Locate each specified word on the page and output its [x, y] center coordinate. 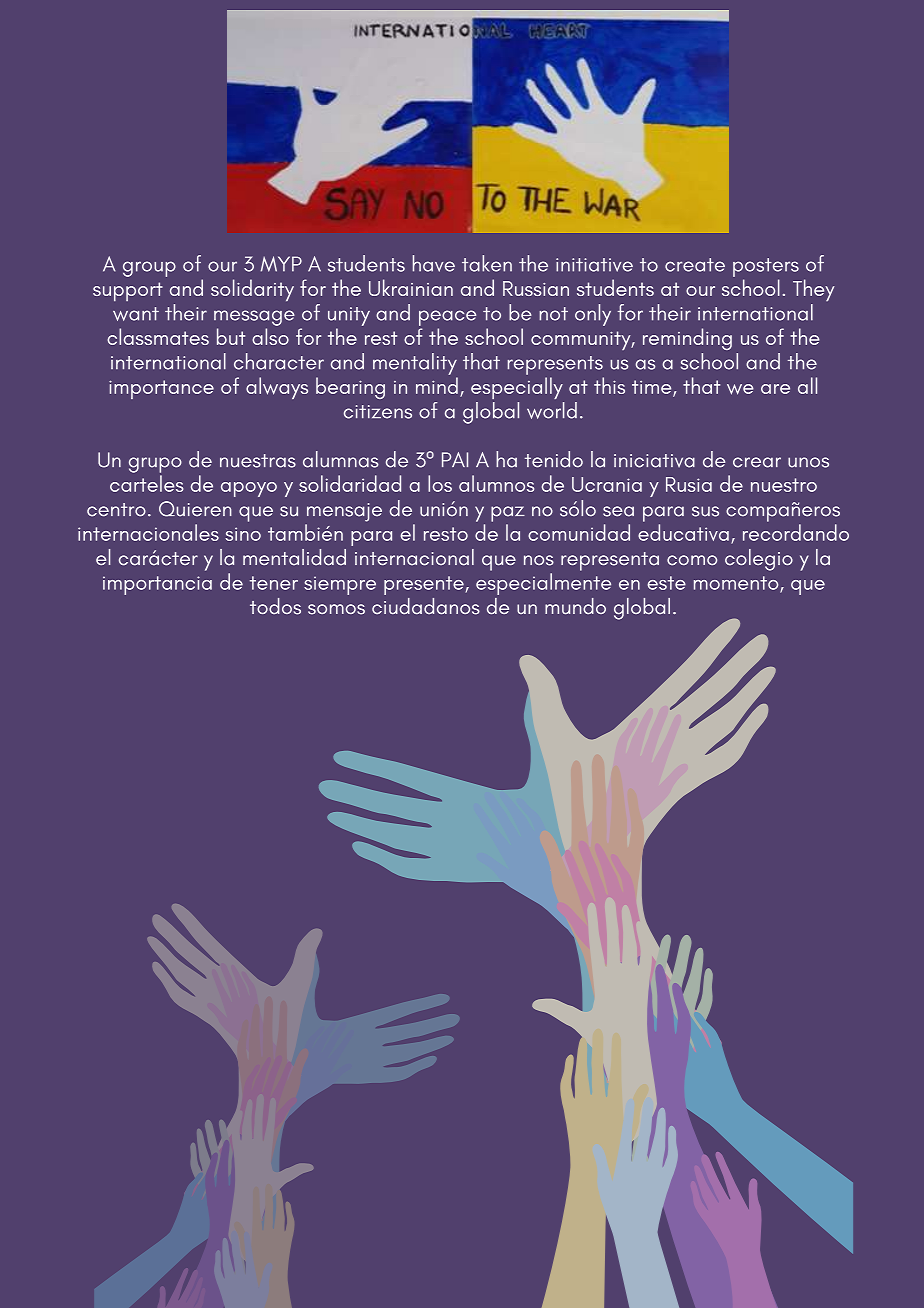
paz [508, 514]
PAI [455, 459]
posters [766, 267]
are [775, 389]
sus [705, 511]
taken [487, 263]
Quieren [195, 509]
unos [808, 462]
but [231, 336]
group [149, 269]
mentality [415, 364]
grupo [155, 465]
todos [275, 606]
